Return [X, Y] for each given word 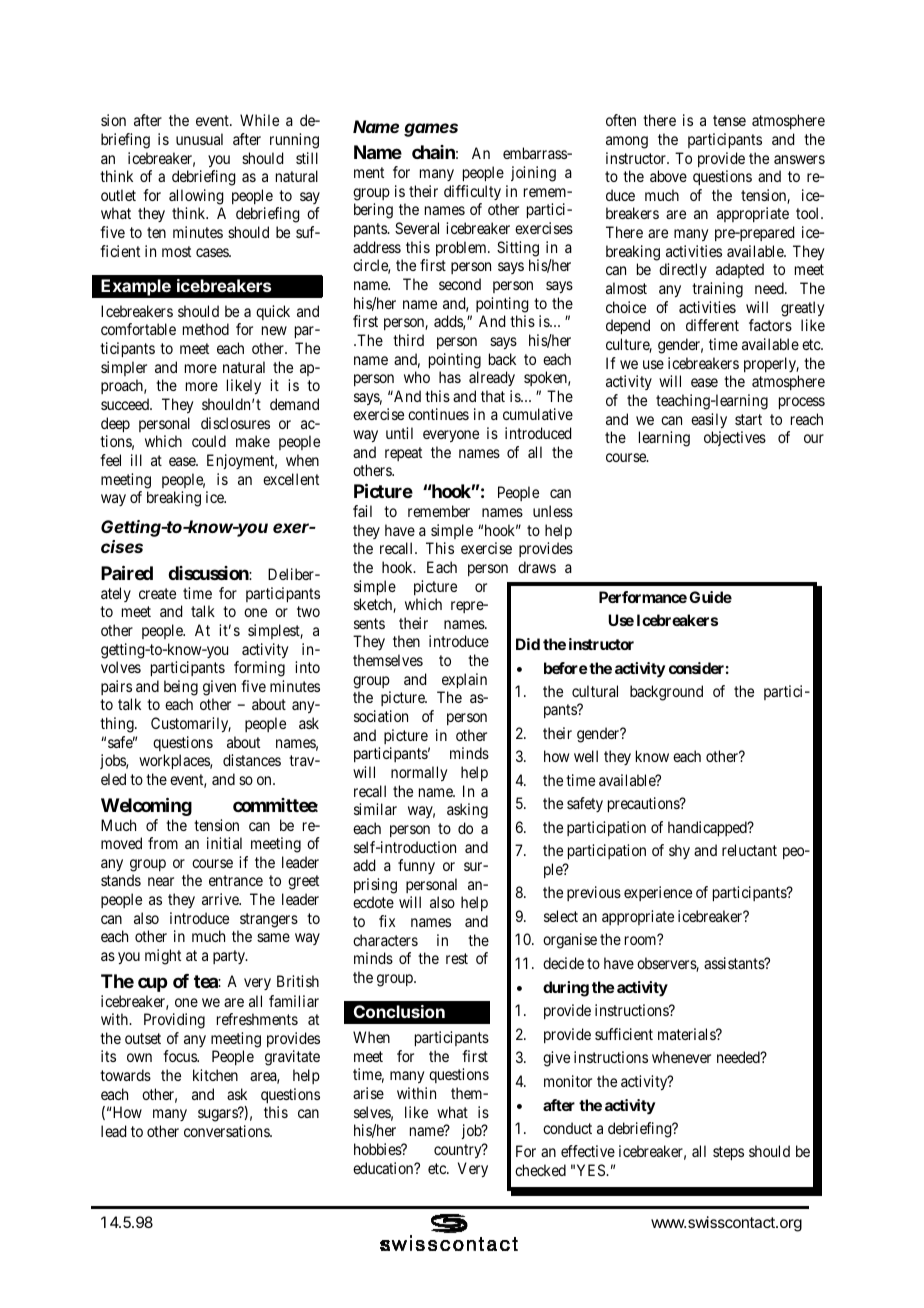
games [431, 130]
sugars [218, 1115]
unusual [199, 139]
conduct [567, 1128]
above [668, 176]
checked [540, 1170]
